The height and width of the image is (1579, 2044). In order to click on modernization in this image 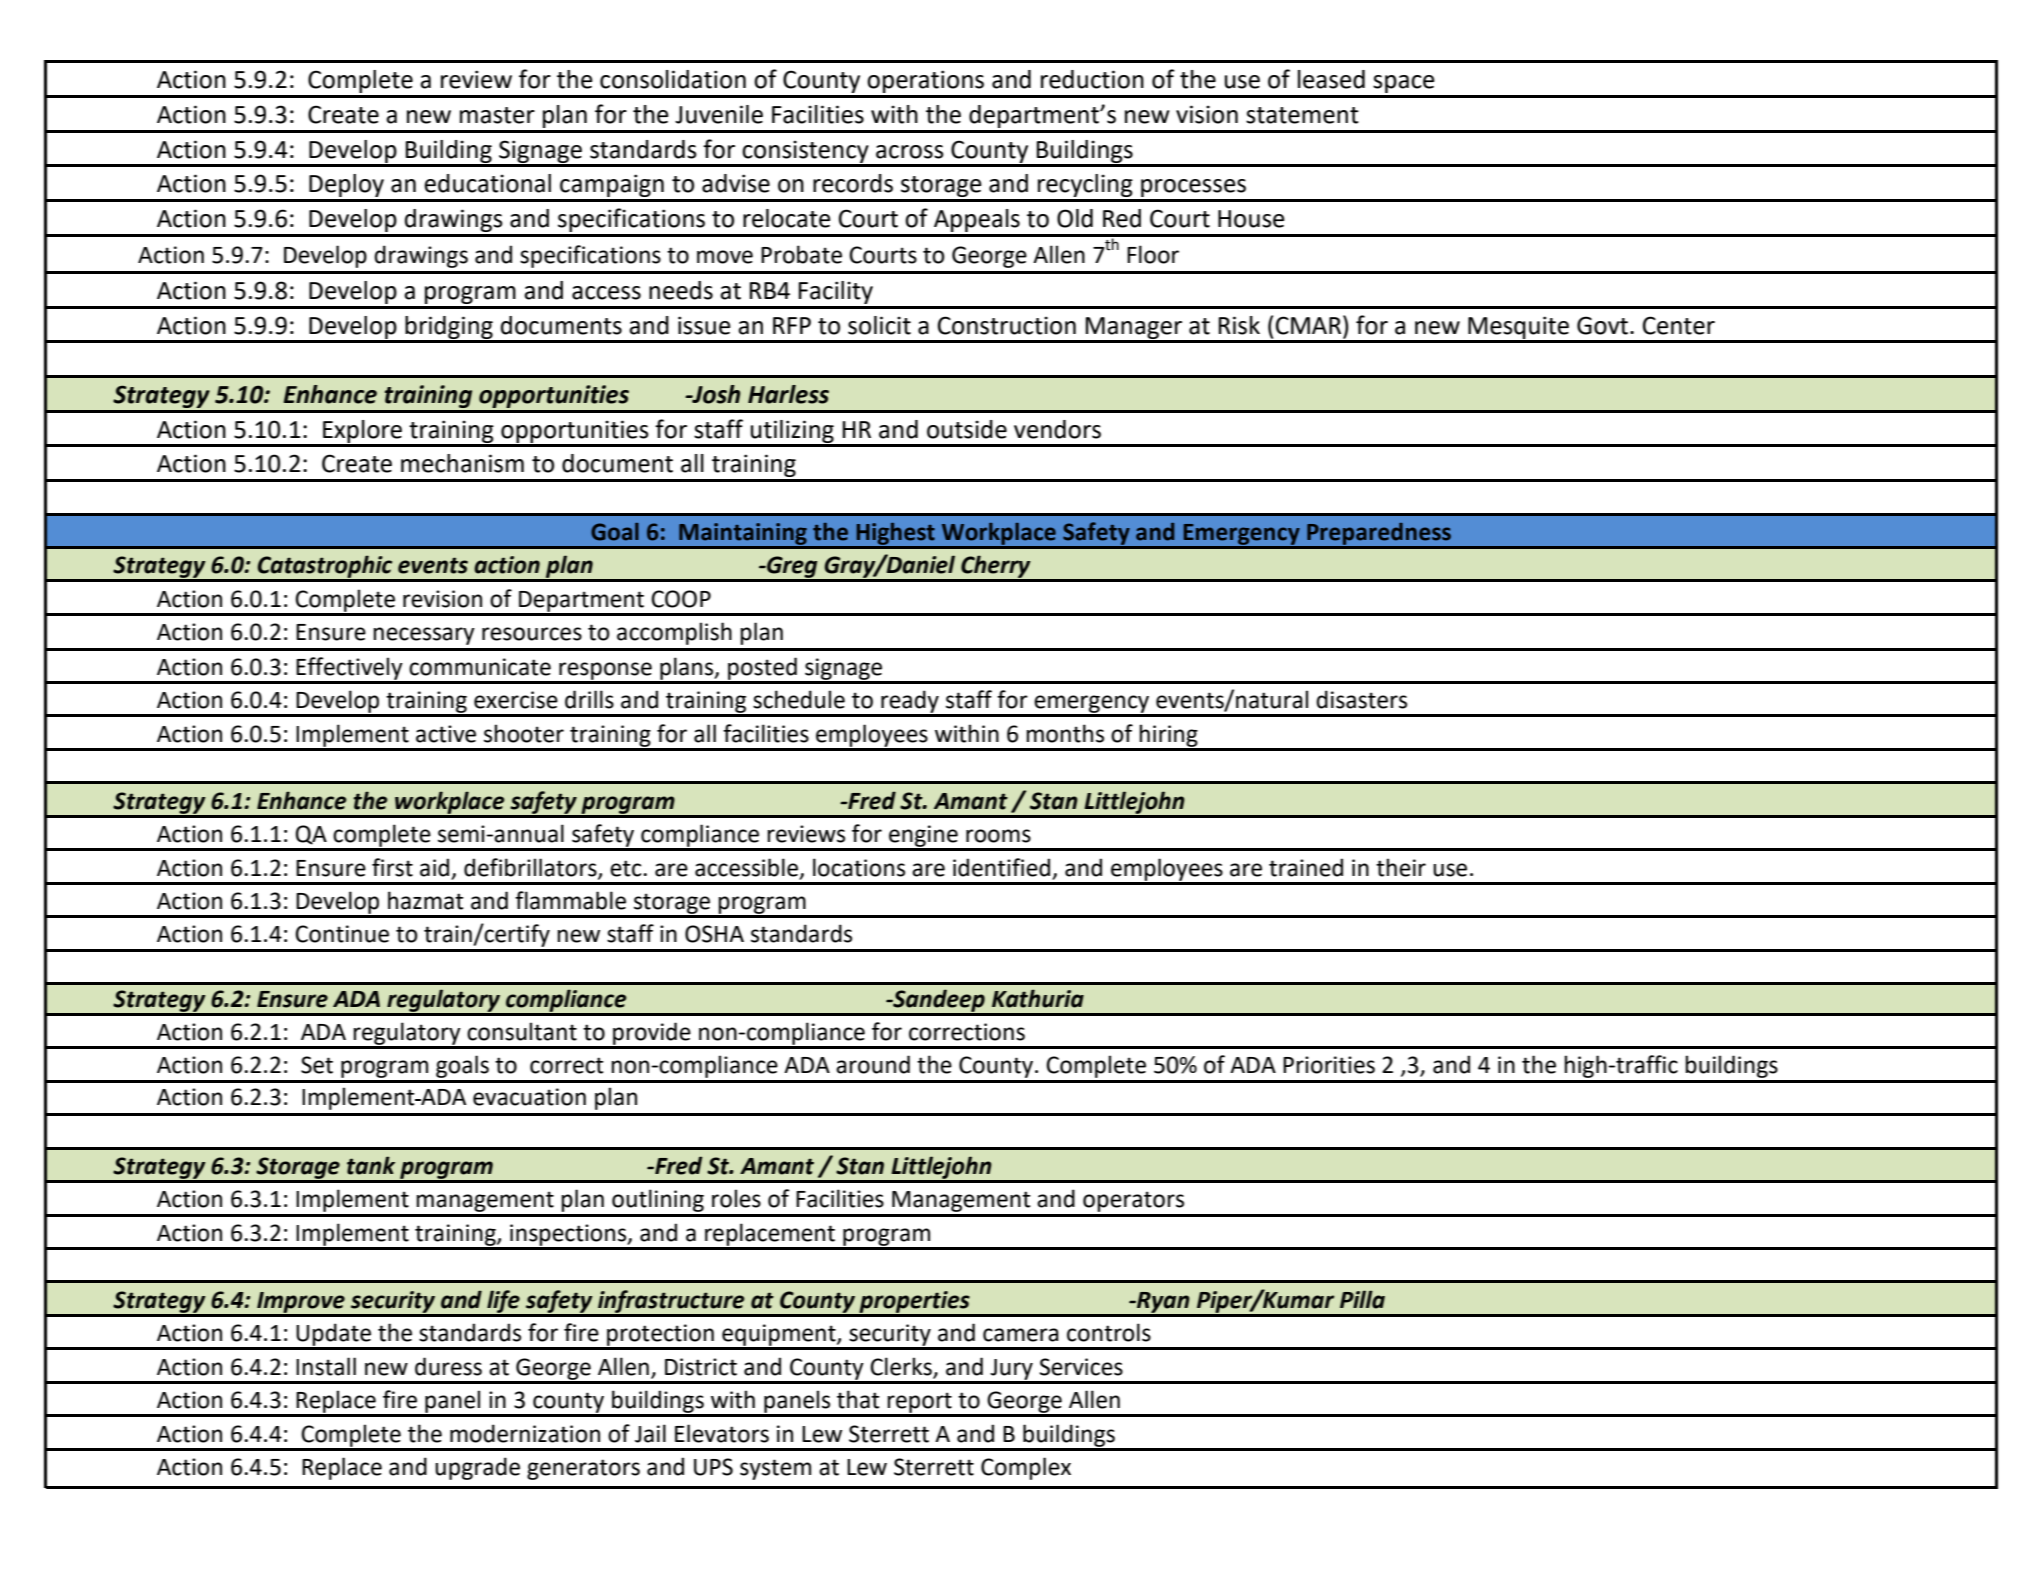, I will do `click(525, 1433)`.
